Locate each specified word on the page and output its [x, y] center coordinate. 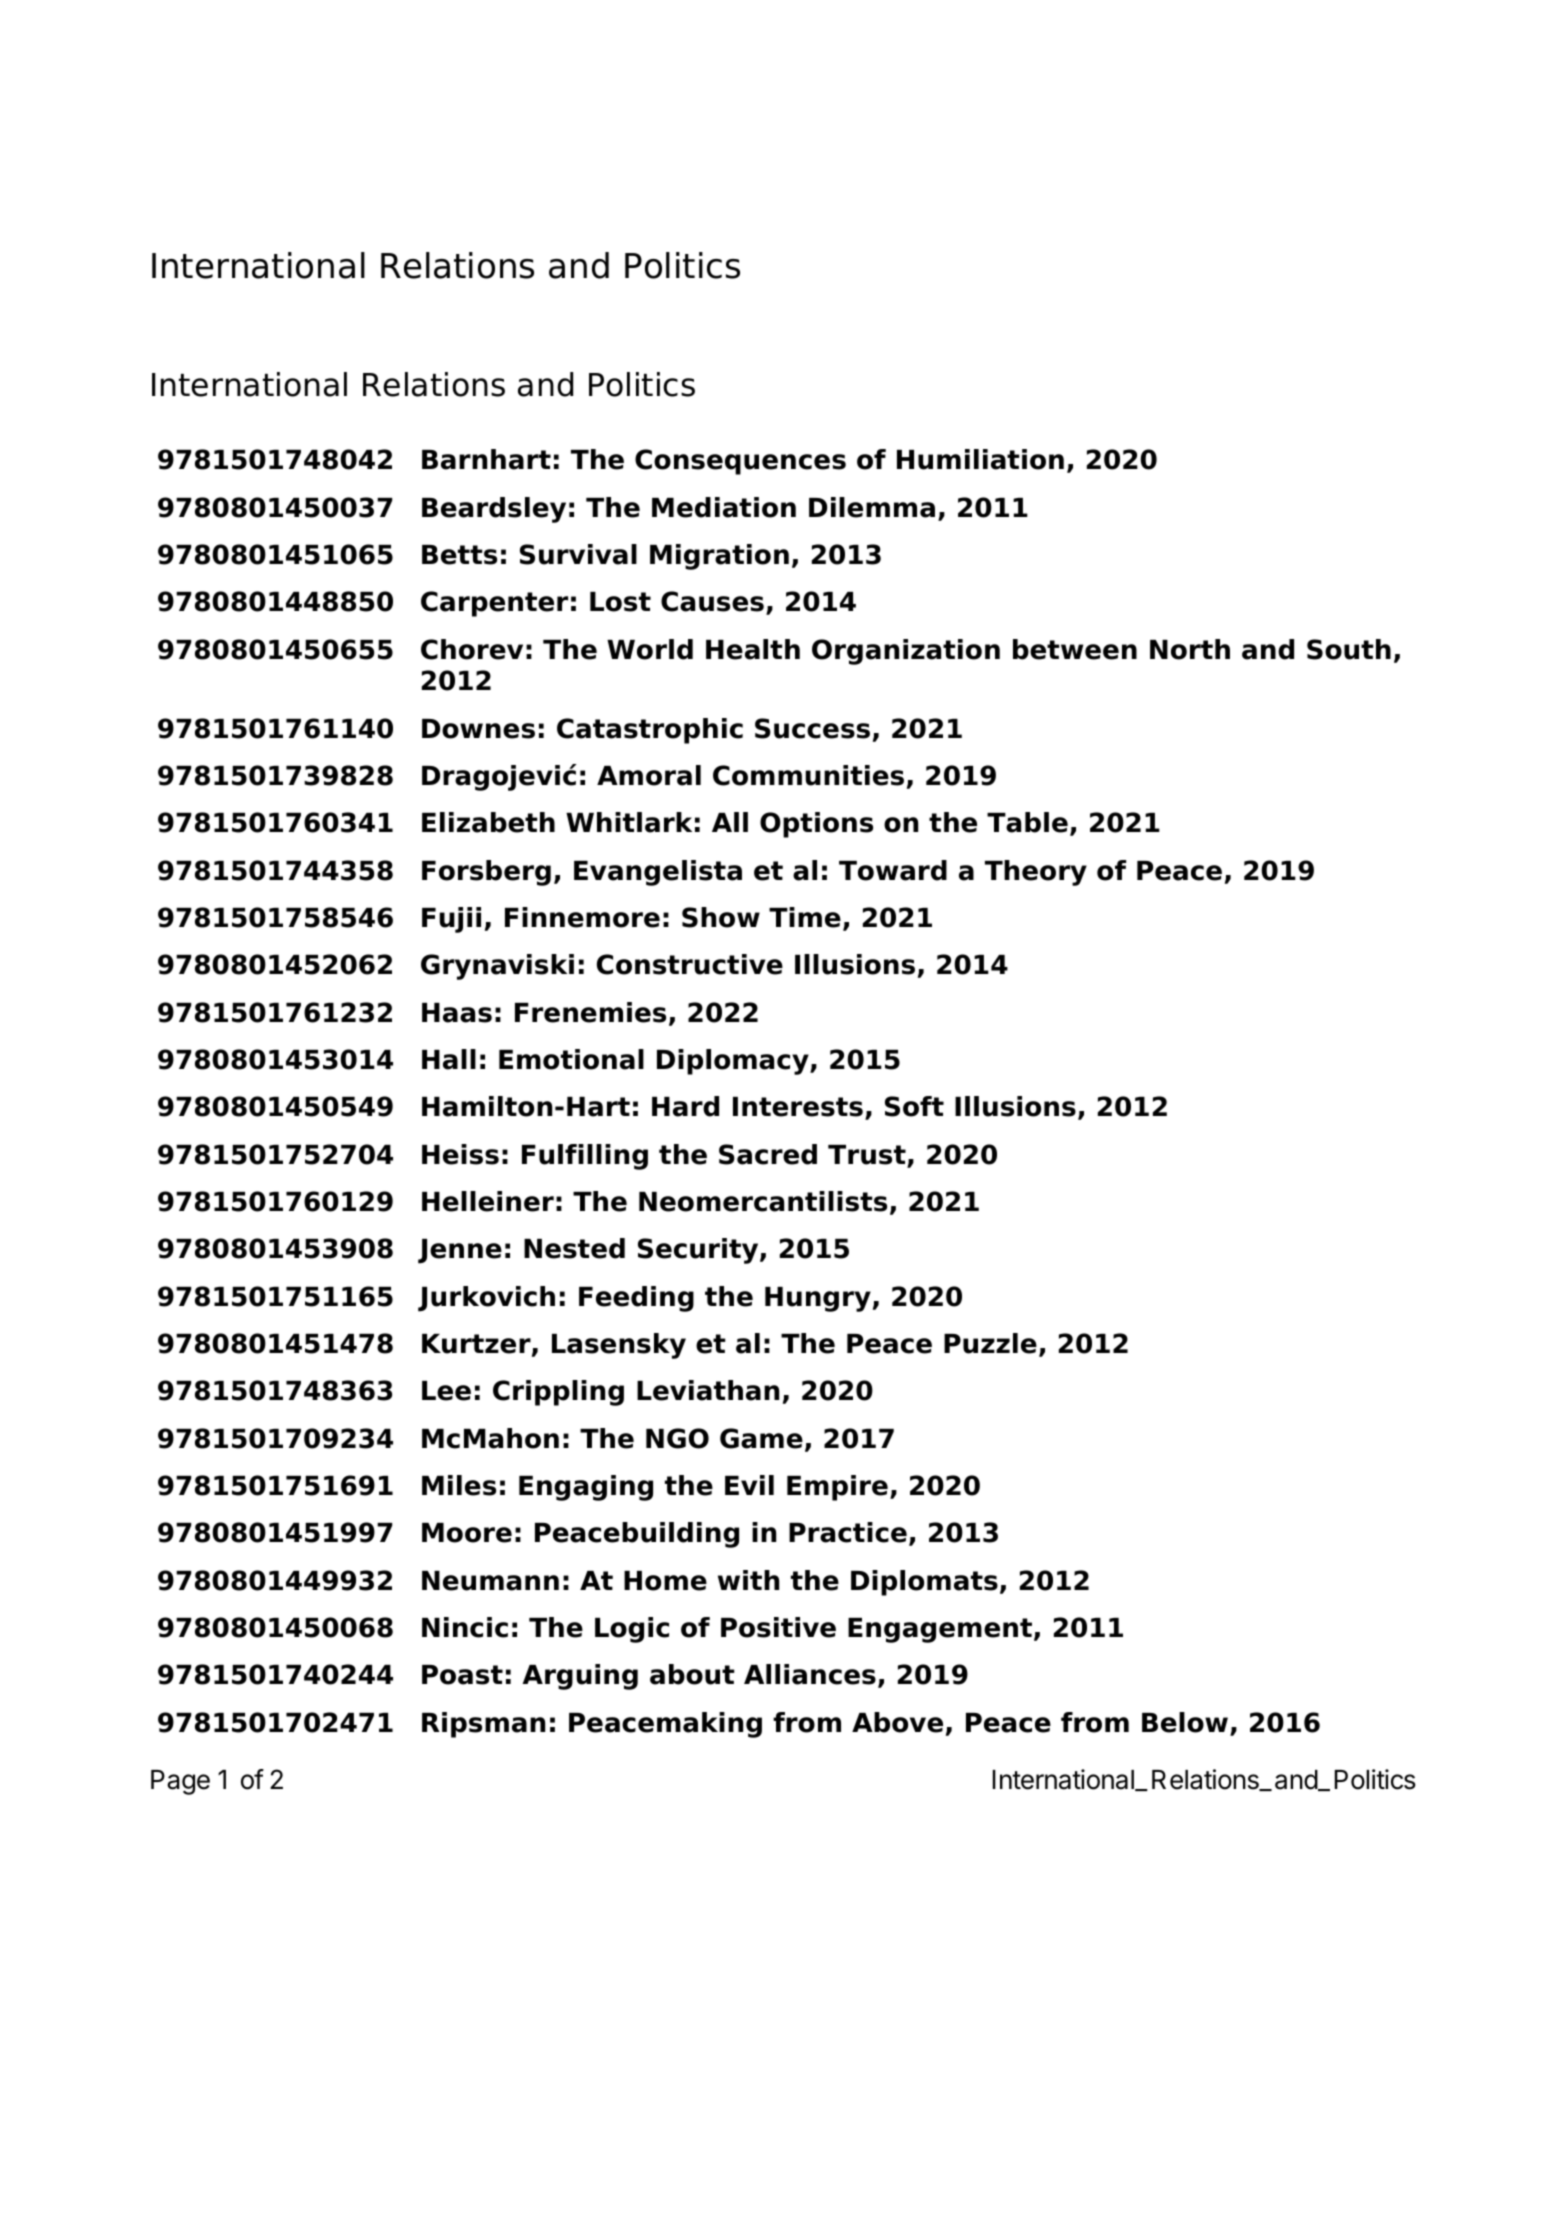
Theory [1036, 873]
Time [805, 917]
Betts [459, 555]
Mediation [724, 507]
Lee [446, 1391]
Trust [868, 1156]
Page [180, 1782]
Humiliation [980, 459]
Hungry [818, 1299]
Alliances [810, 1674]
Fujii [451, 920]
